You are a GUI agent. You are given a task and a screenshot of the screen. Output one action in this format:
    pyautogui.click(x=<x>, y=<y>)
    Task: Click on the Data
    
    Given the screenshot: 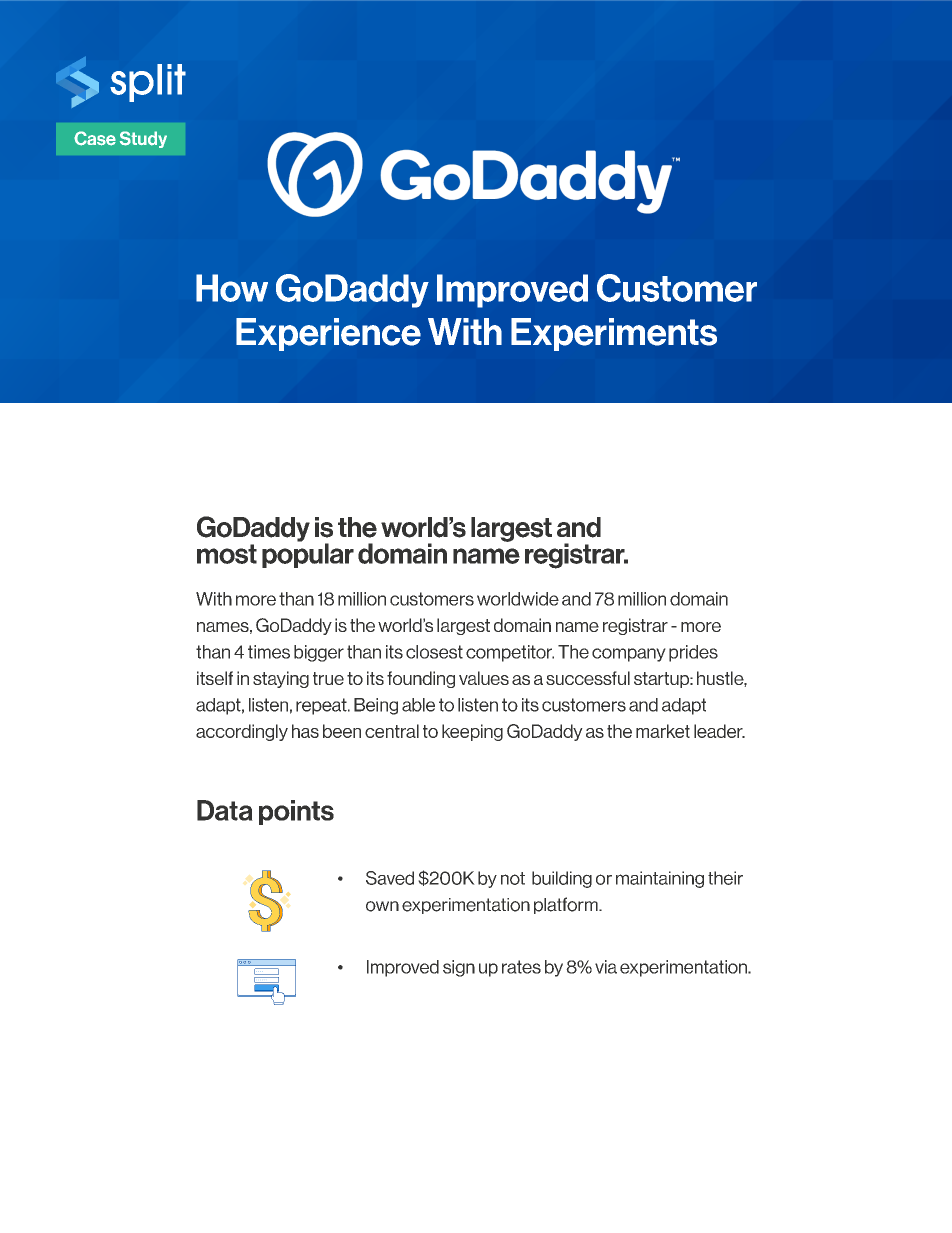 What is the action you would take?
    pyautogui.click(x=225, y=810)
